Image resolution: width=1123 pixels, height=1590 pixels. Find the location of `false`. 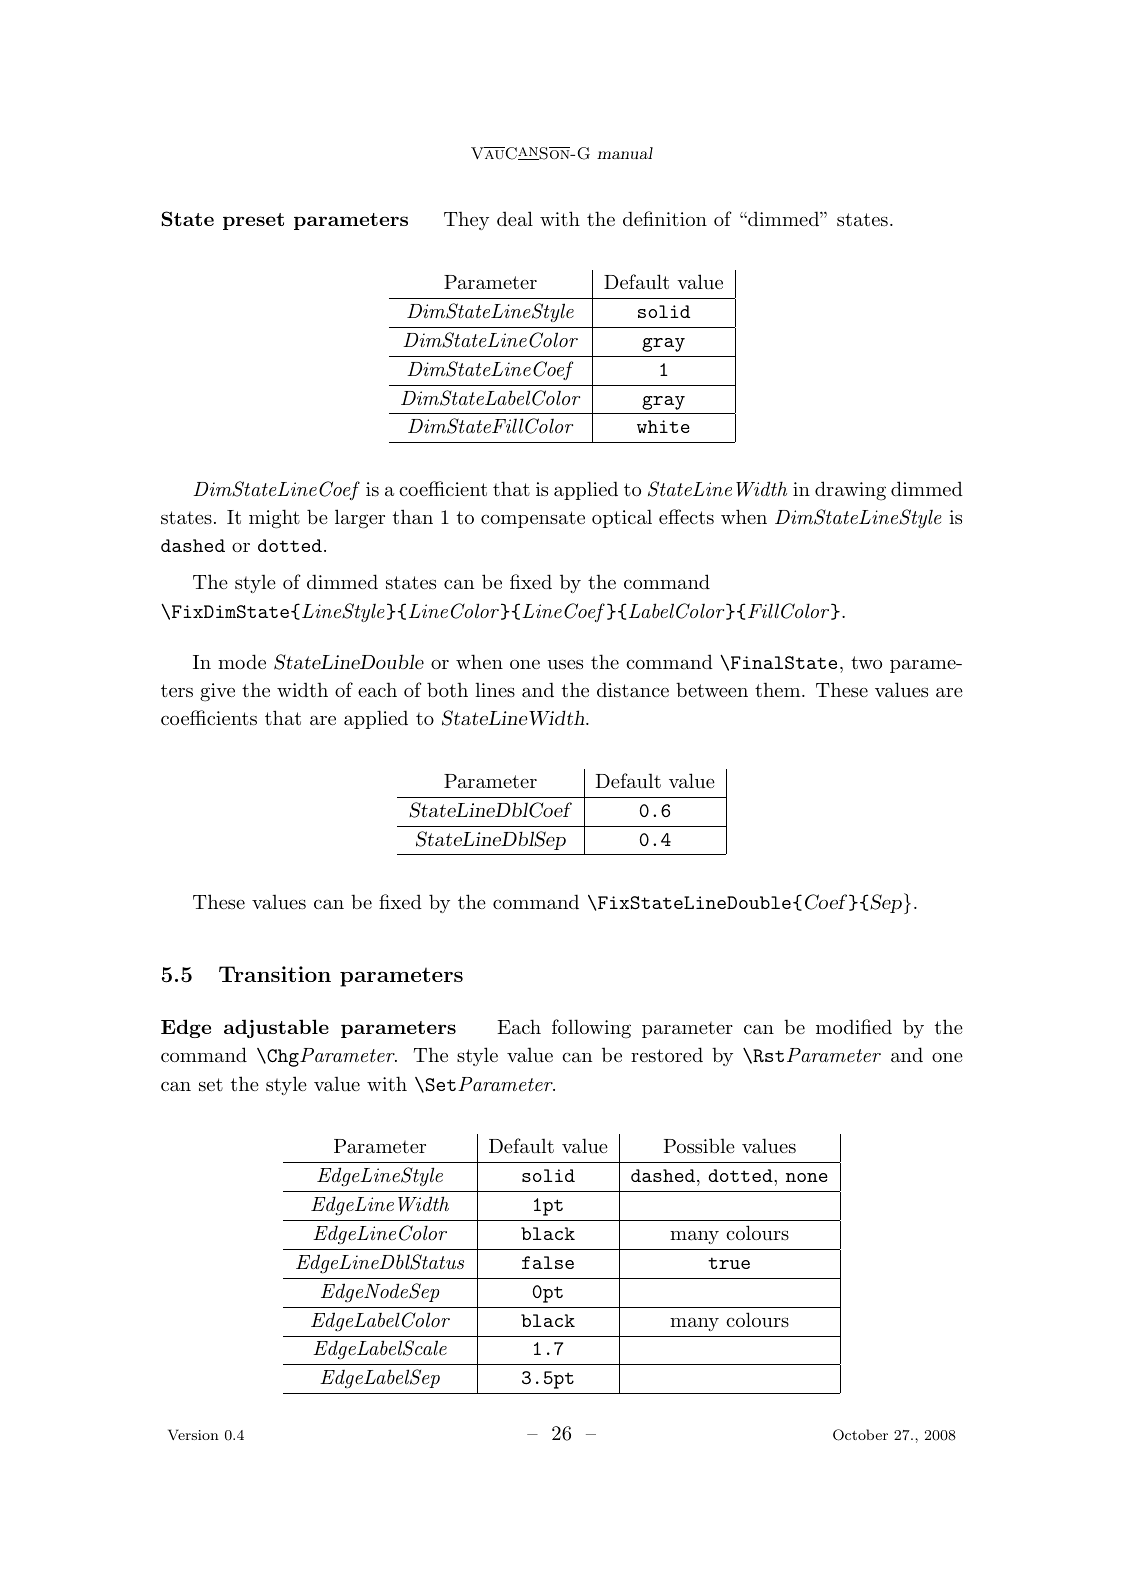

false is located at coordinates (548, 1262).
